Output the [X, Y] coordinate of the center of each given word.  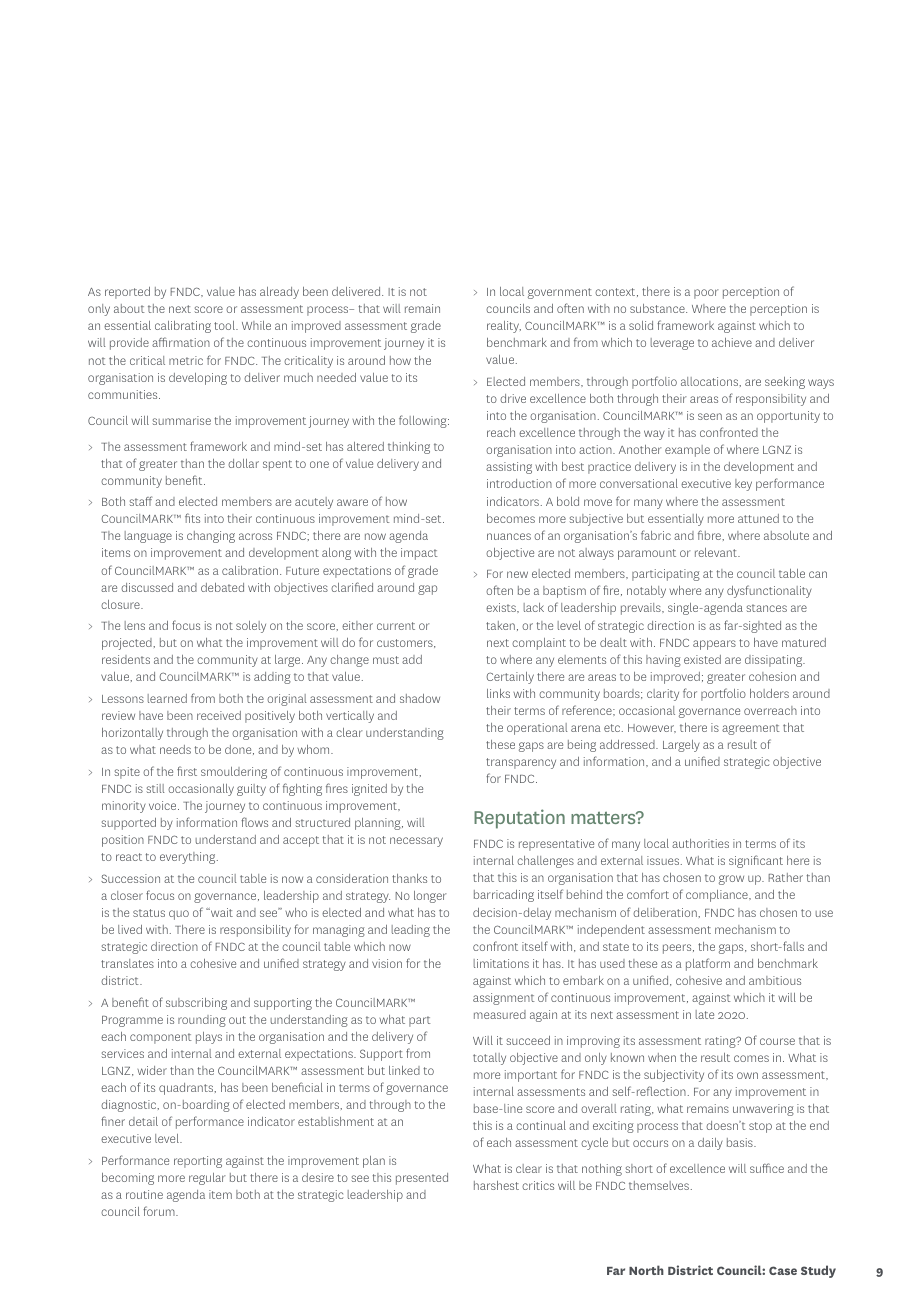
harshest [496, 1185]
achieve [732, 342]
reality [504, 327]
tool [225, 325]
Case [783, 1270]
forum [160, 1211]
